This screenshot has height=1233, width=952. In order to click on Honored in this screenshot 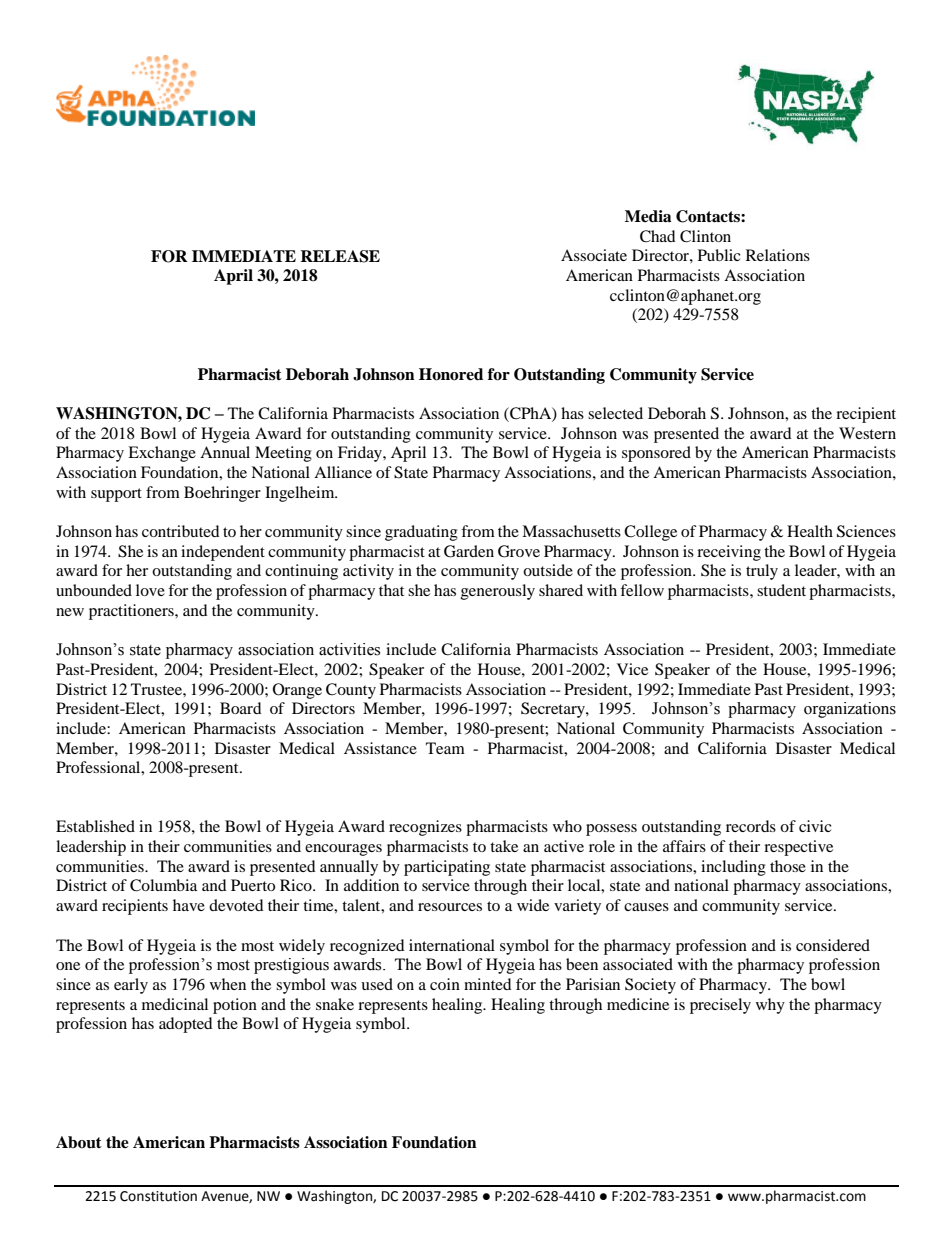, I will do `click(451, 374)`.
